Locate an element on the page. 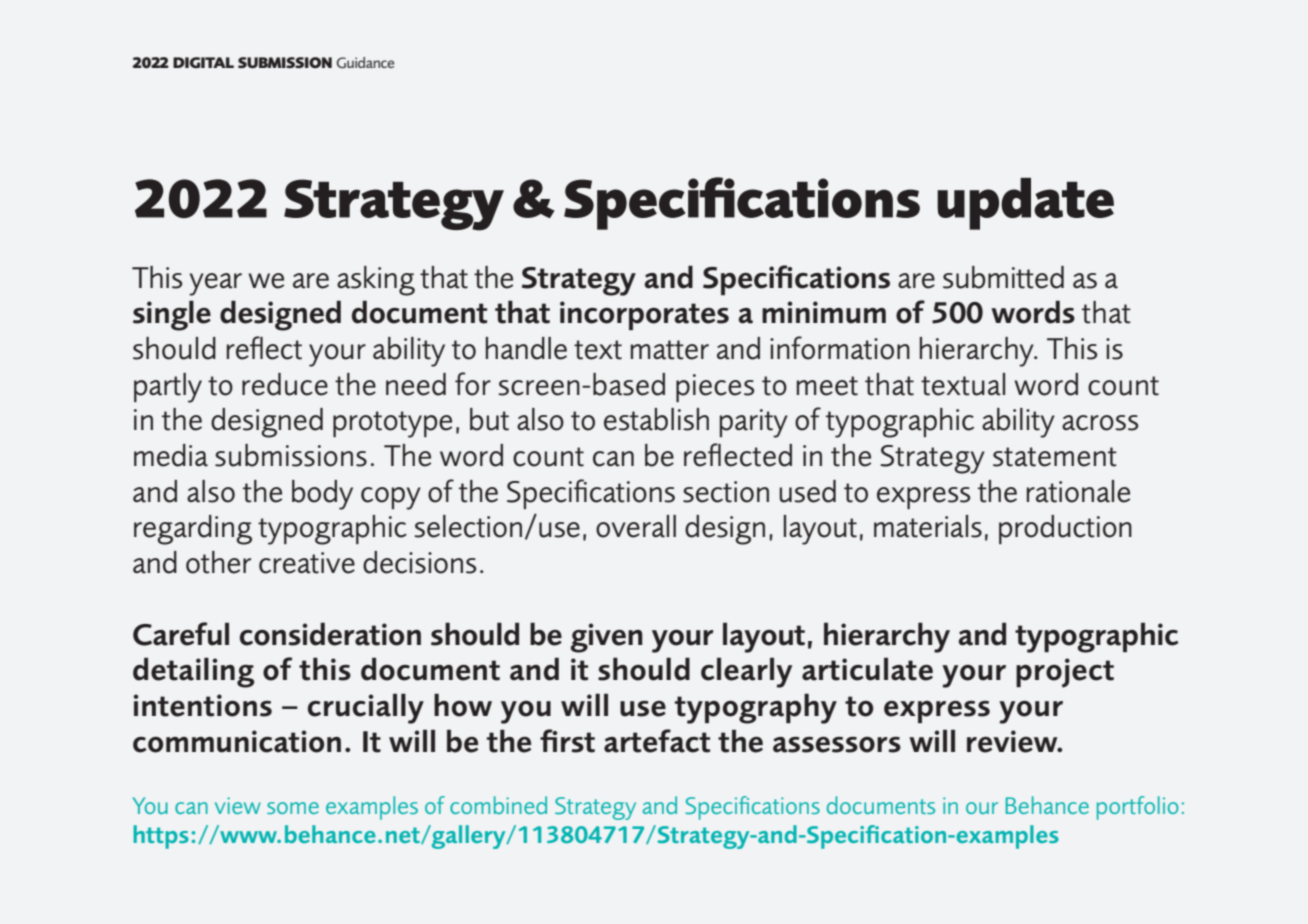 Image resolution: width=1308 pixels, height=924 pixels. artefact is located at coordinates (657, 741).
